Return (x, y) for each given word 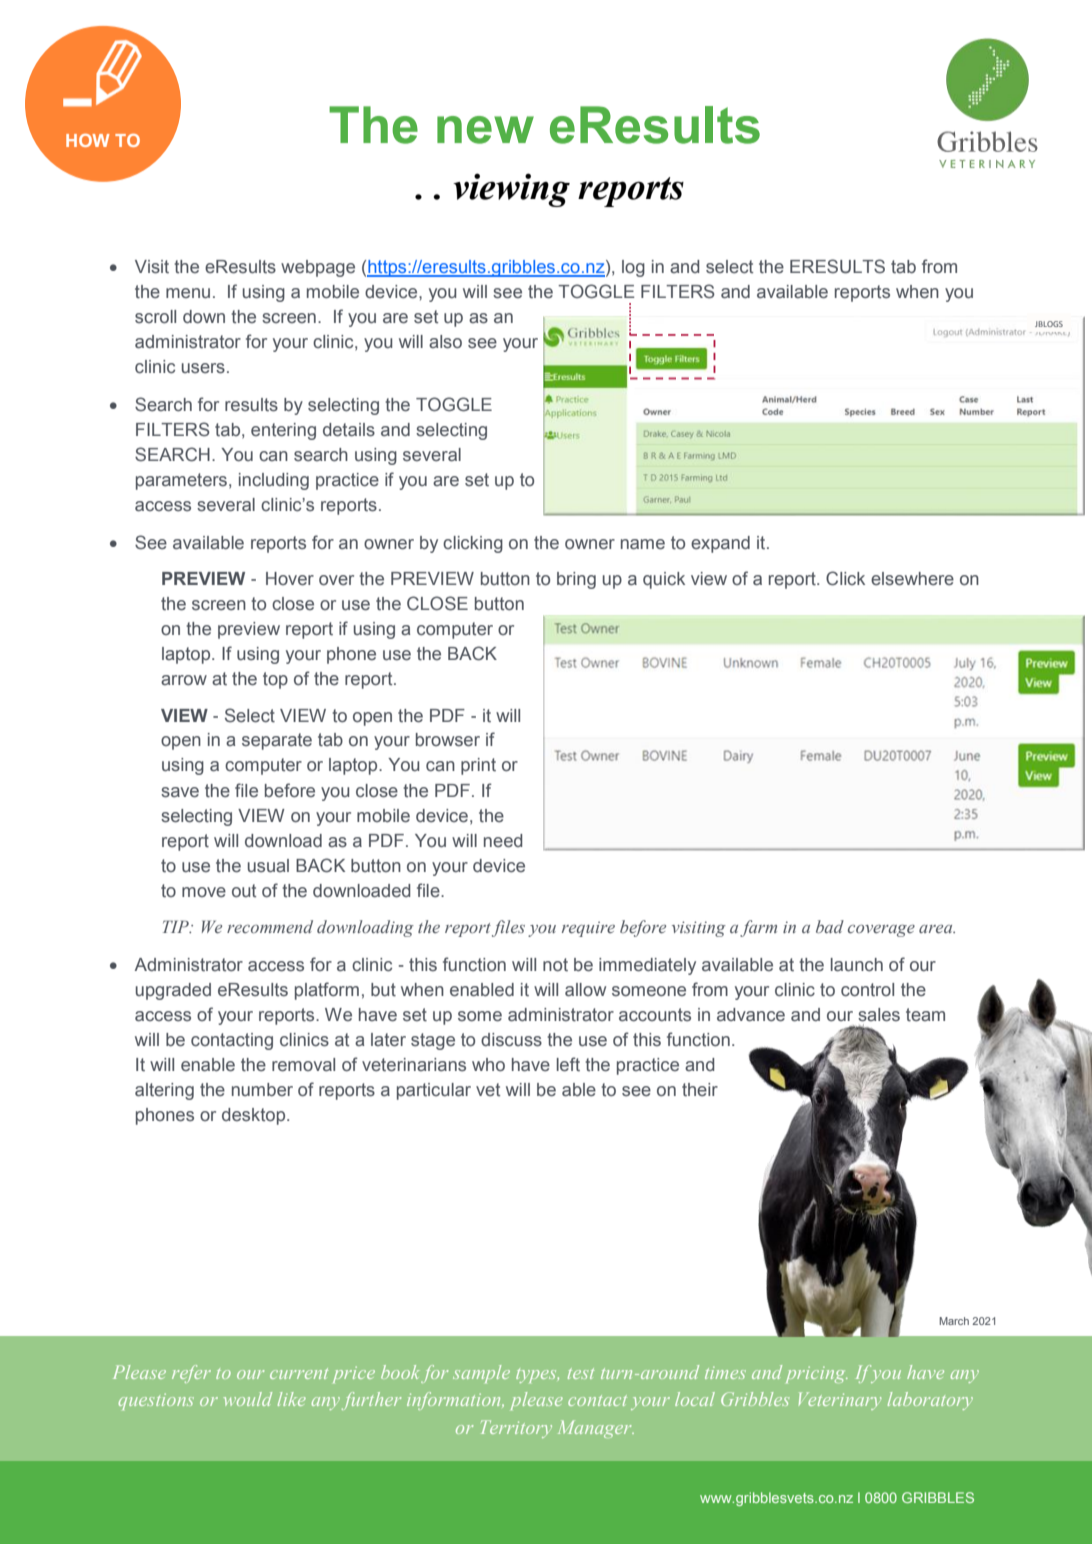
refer (191, 1374)
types (537, 1376)
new (485, 130)
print (478, 766)
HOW (87, 140)
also (445, 342)
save (180, 792)
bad (830, 926)
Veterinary (840, 1401)
